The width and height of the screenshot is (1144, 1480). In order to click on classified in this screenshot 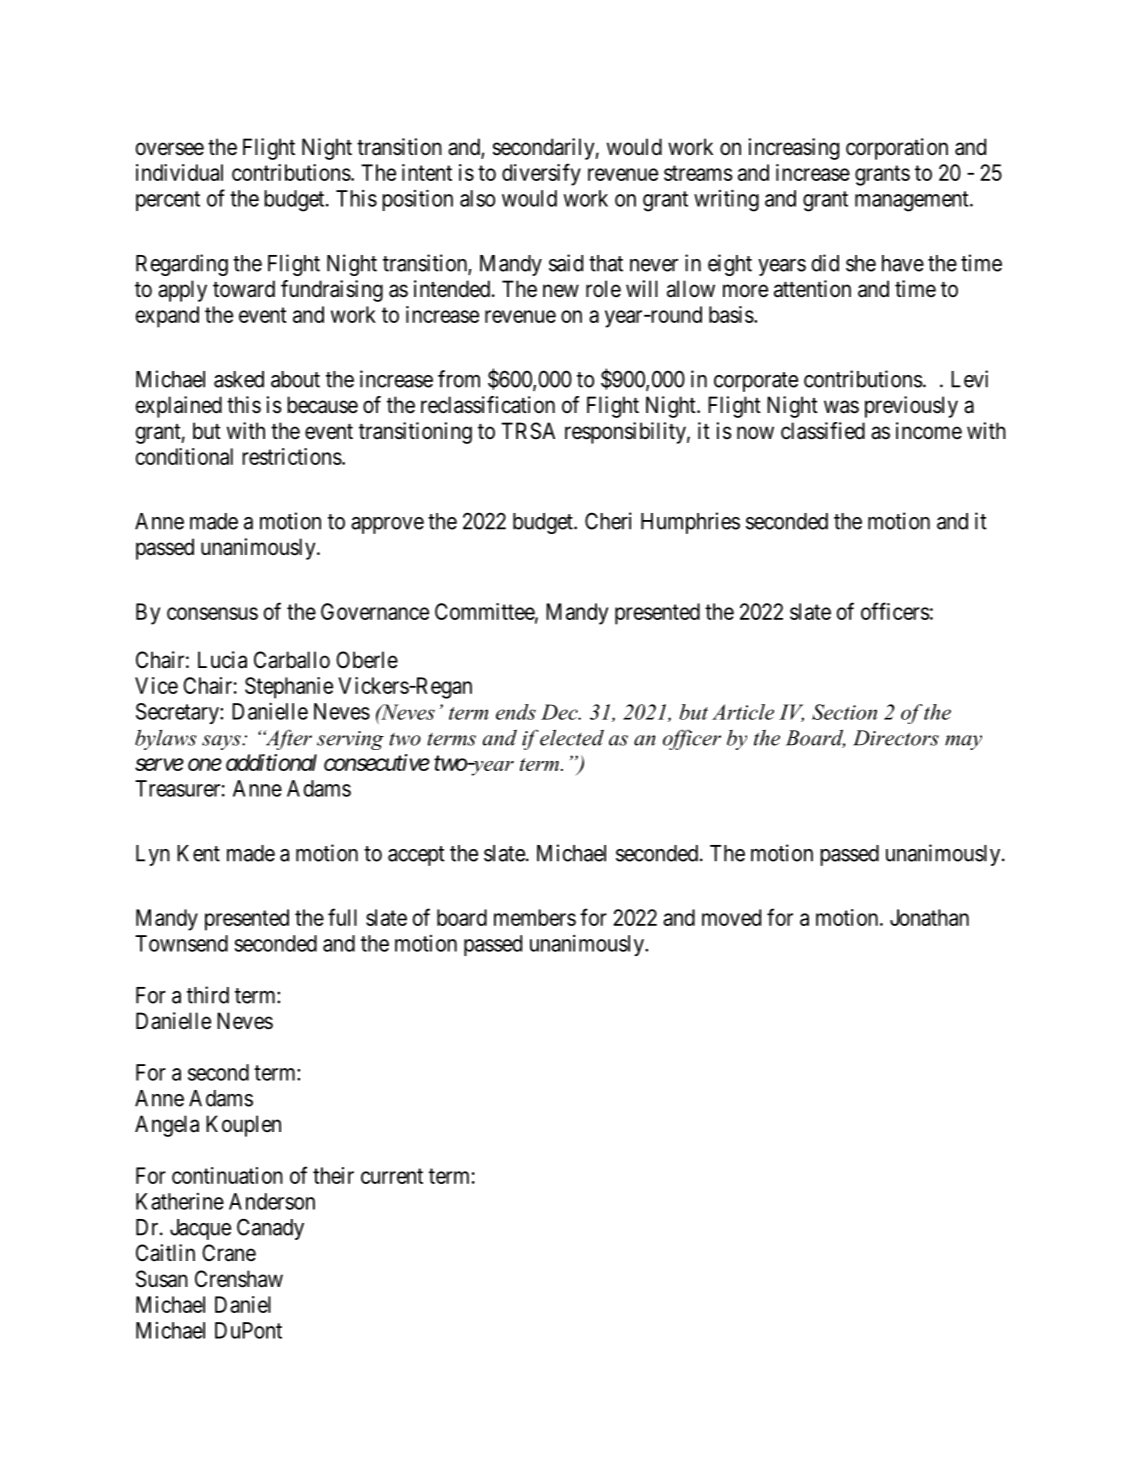, I will do `click(823, 431)`.
